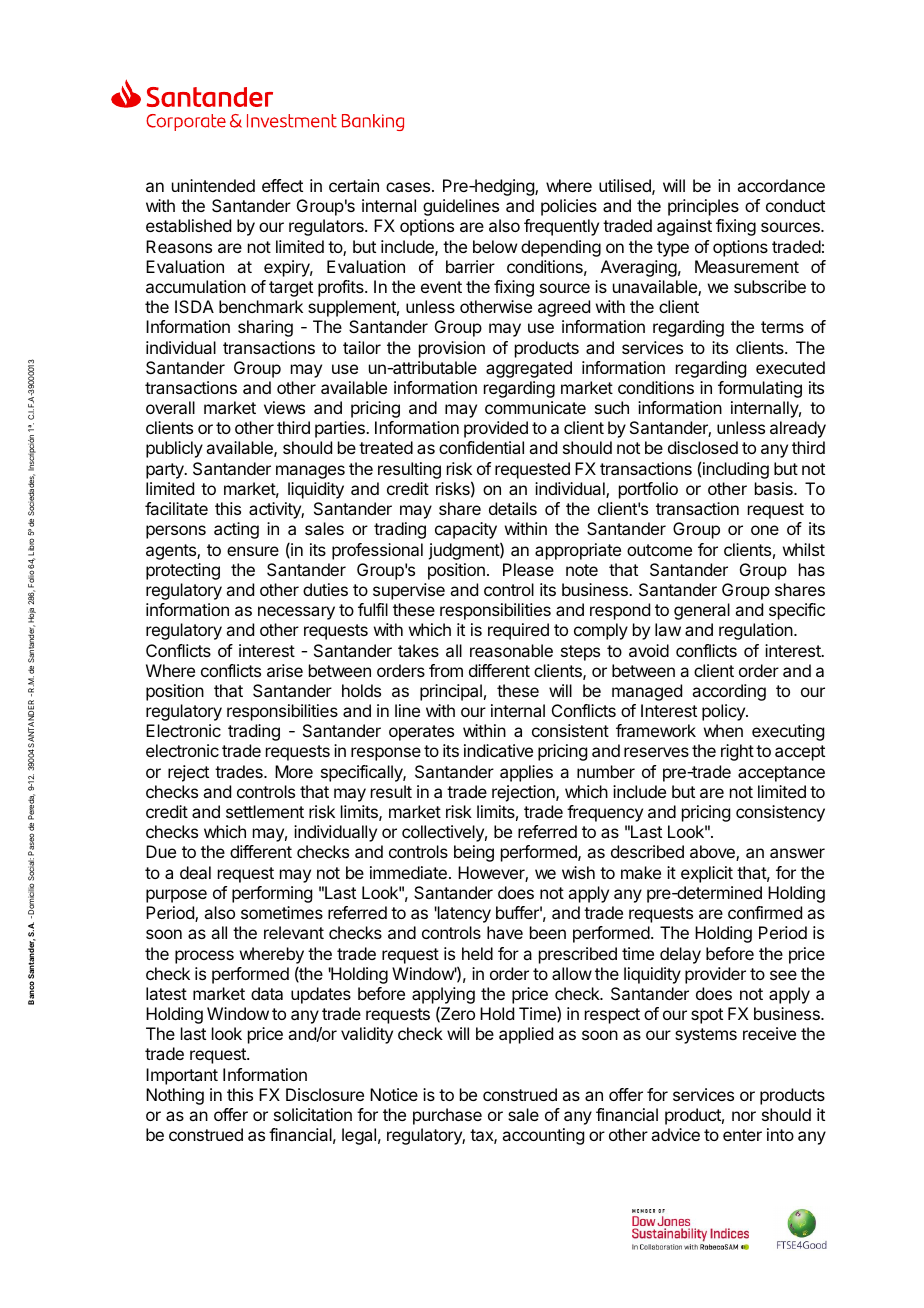 This screenshot has width=924, height=1308. Describe the element at coordinates (285, 670) in the screenshot. I see `arise` at that location.
